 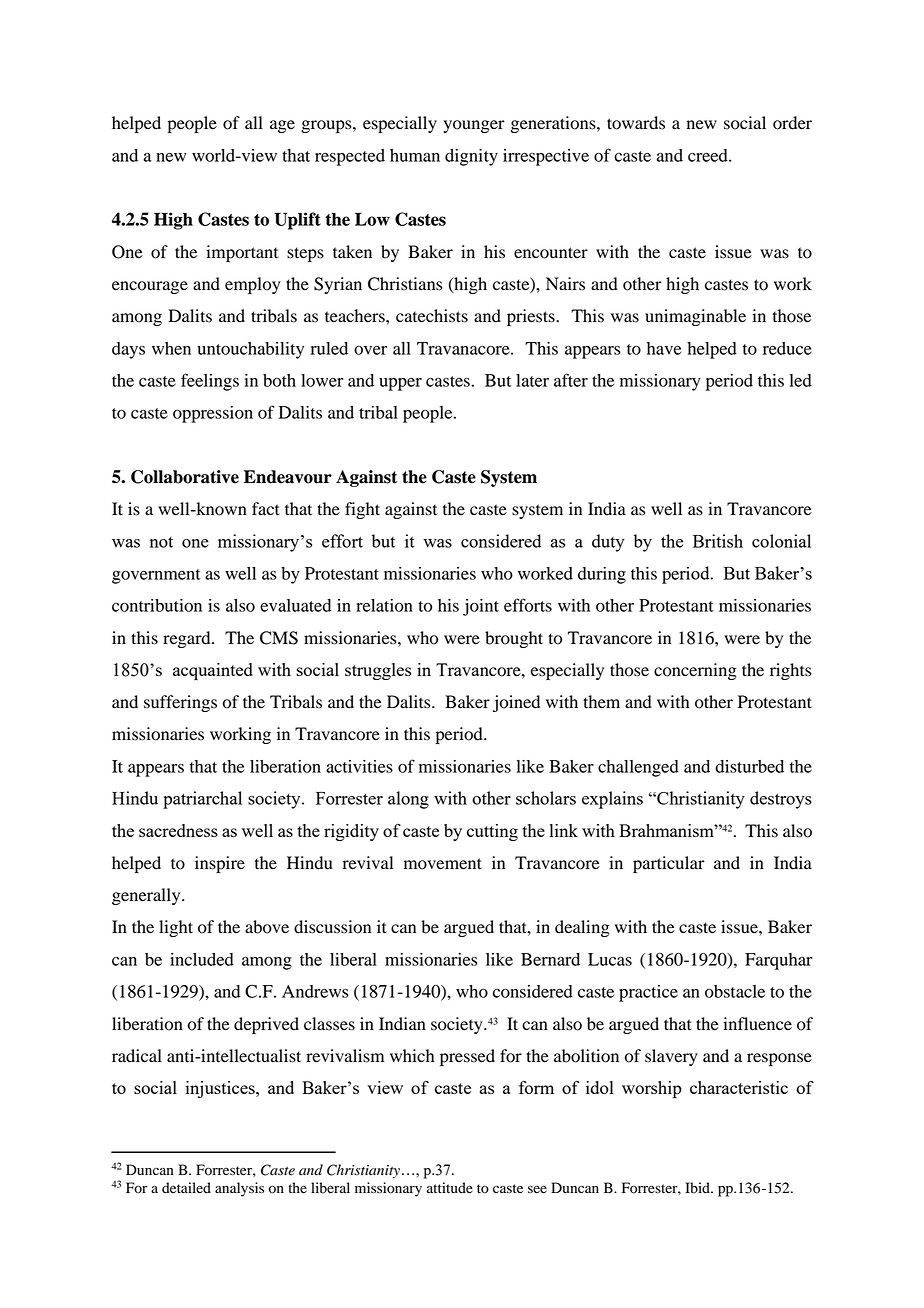 What do you see at coordinates (514, 639) in the screenshot?
I see `brought` at bounding box center [514, 639].
